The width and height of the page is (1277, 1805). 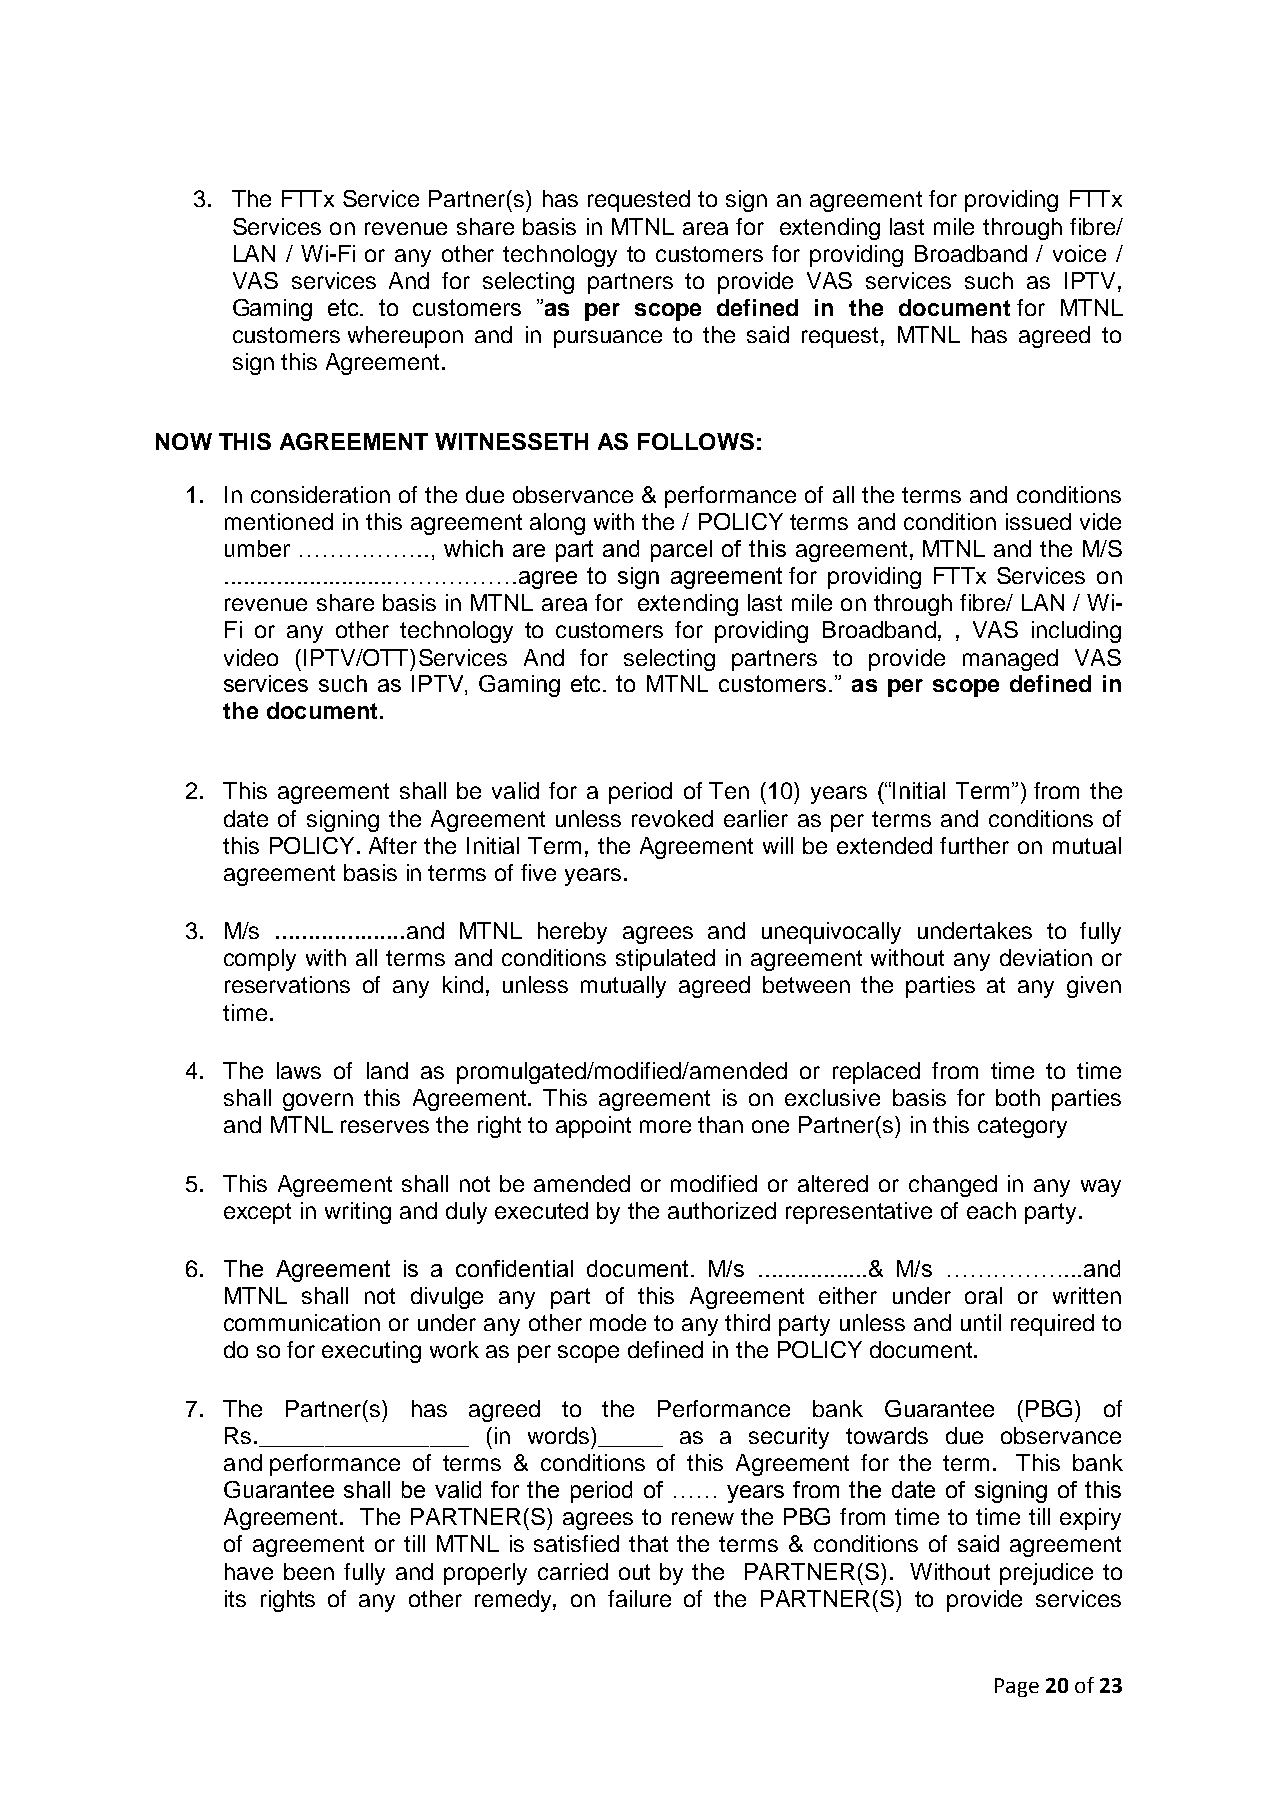 I want to click on mode, so click(x=618, y=1322).
